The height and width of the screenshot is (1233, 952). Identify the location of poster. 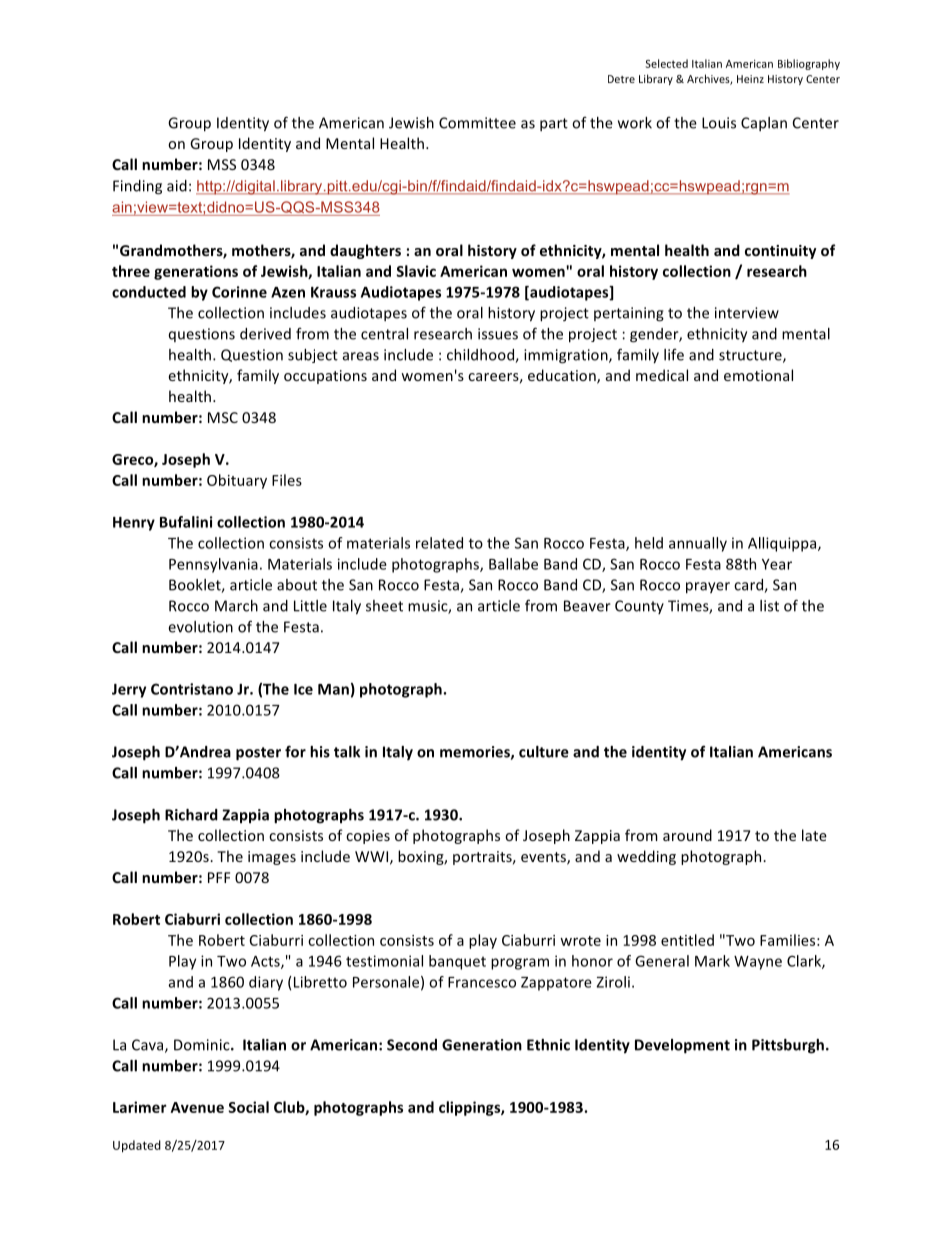
(258, 754).
